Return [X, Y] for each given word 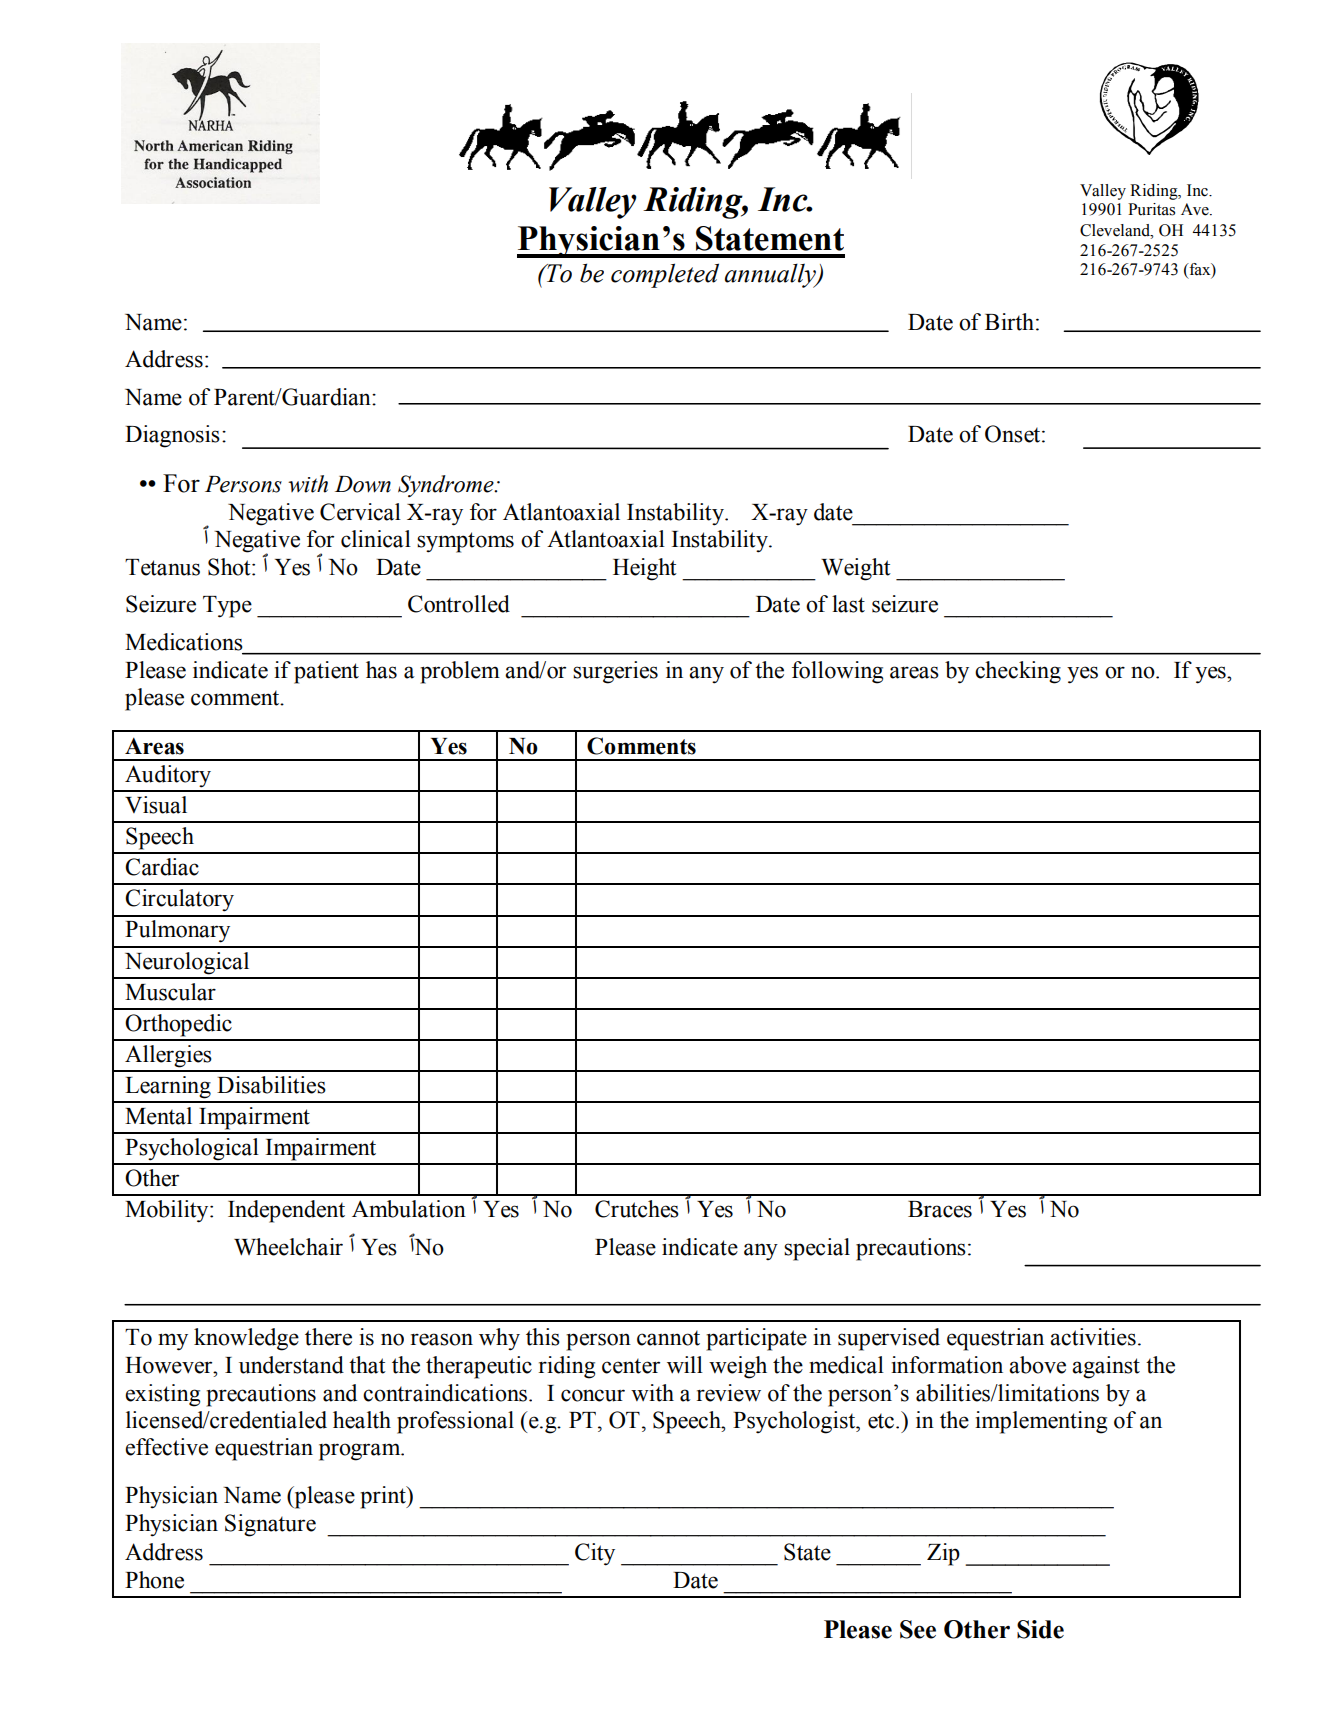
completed [665, 275]
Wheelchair [288, 1247]
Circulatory [179, 900]
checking [1018, 672]
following [837, 672]
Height [645, 569]
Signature [270, 1525]
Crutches [637, 1209]
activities [1093, 1337]
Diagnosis [172, 436]
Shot [230, 567]
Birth [1009, 322]
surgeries [615, 672]
